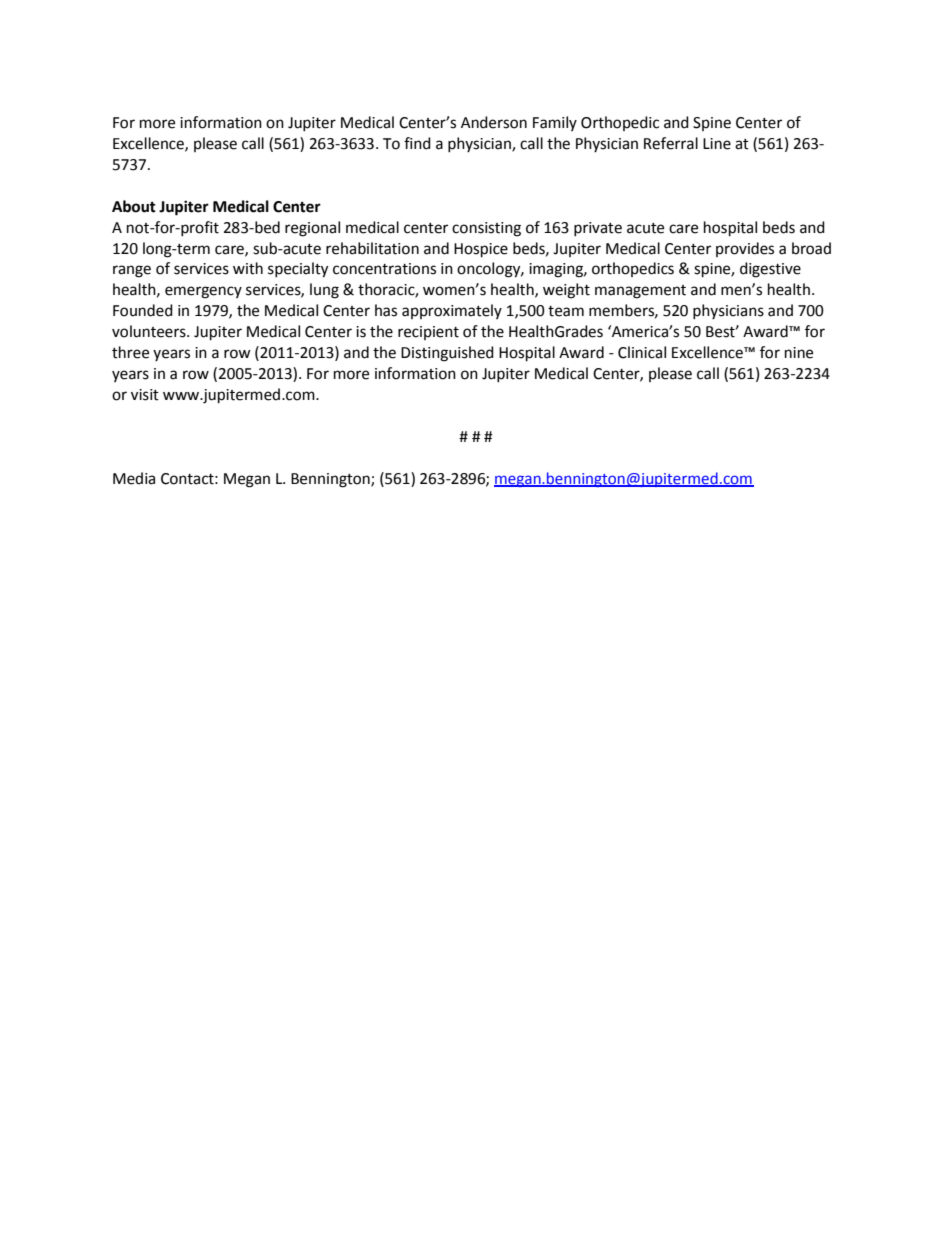  I want to click on Hospice, so click(481, 250).
